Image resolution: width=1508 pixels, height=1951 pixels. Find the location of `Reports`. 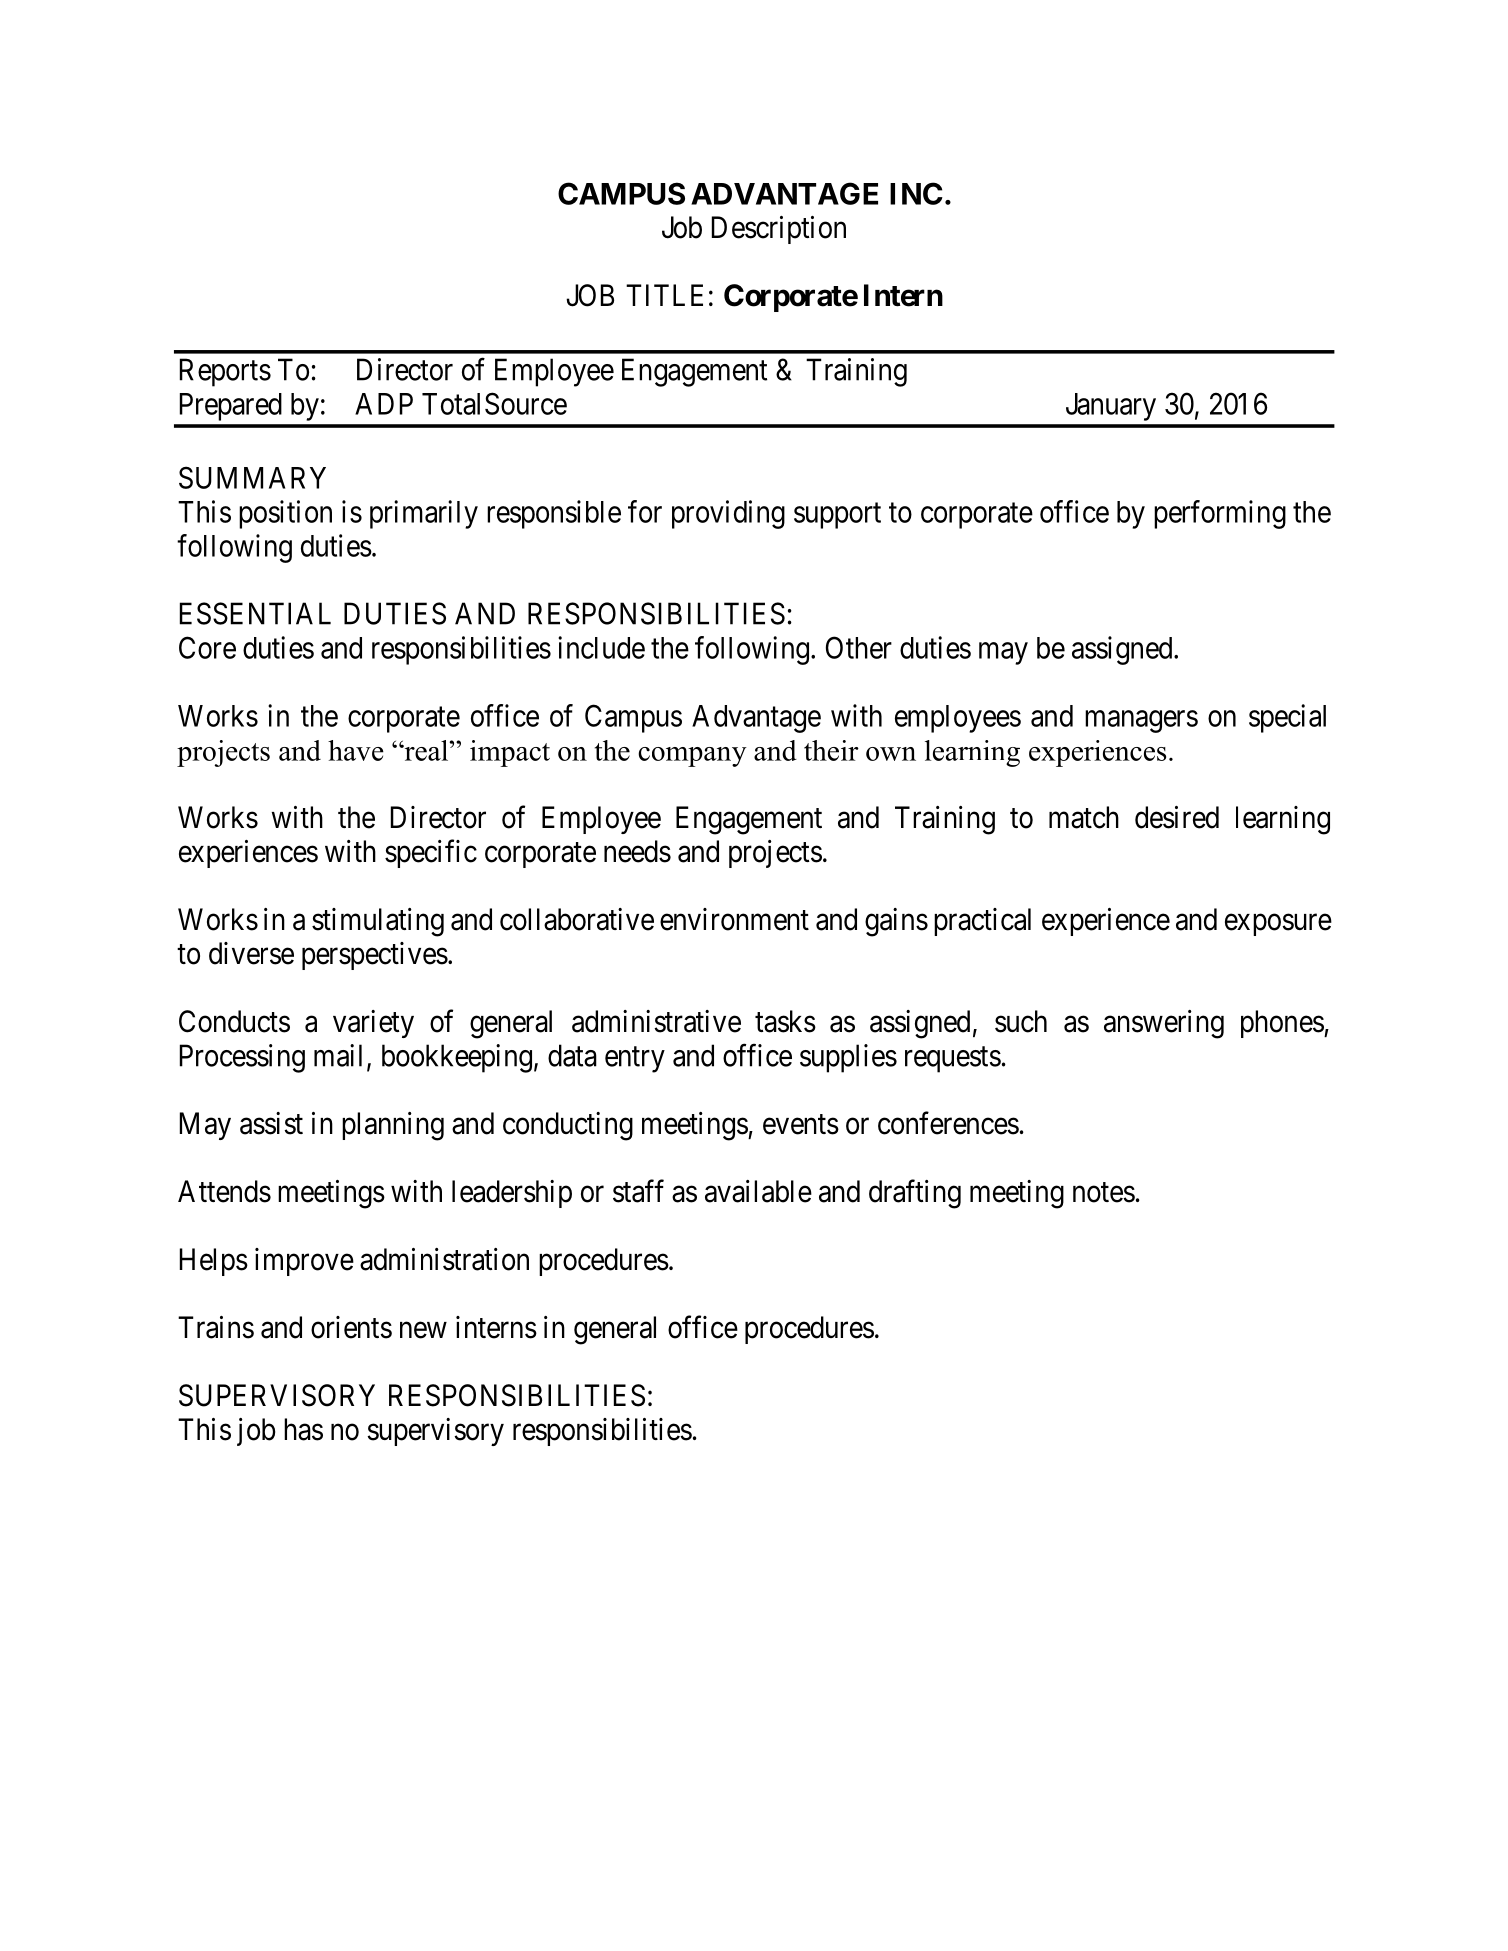

Reports is located at coordinates (225, 372).
